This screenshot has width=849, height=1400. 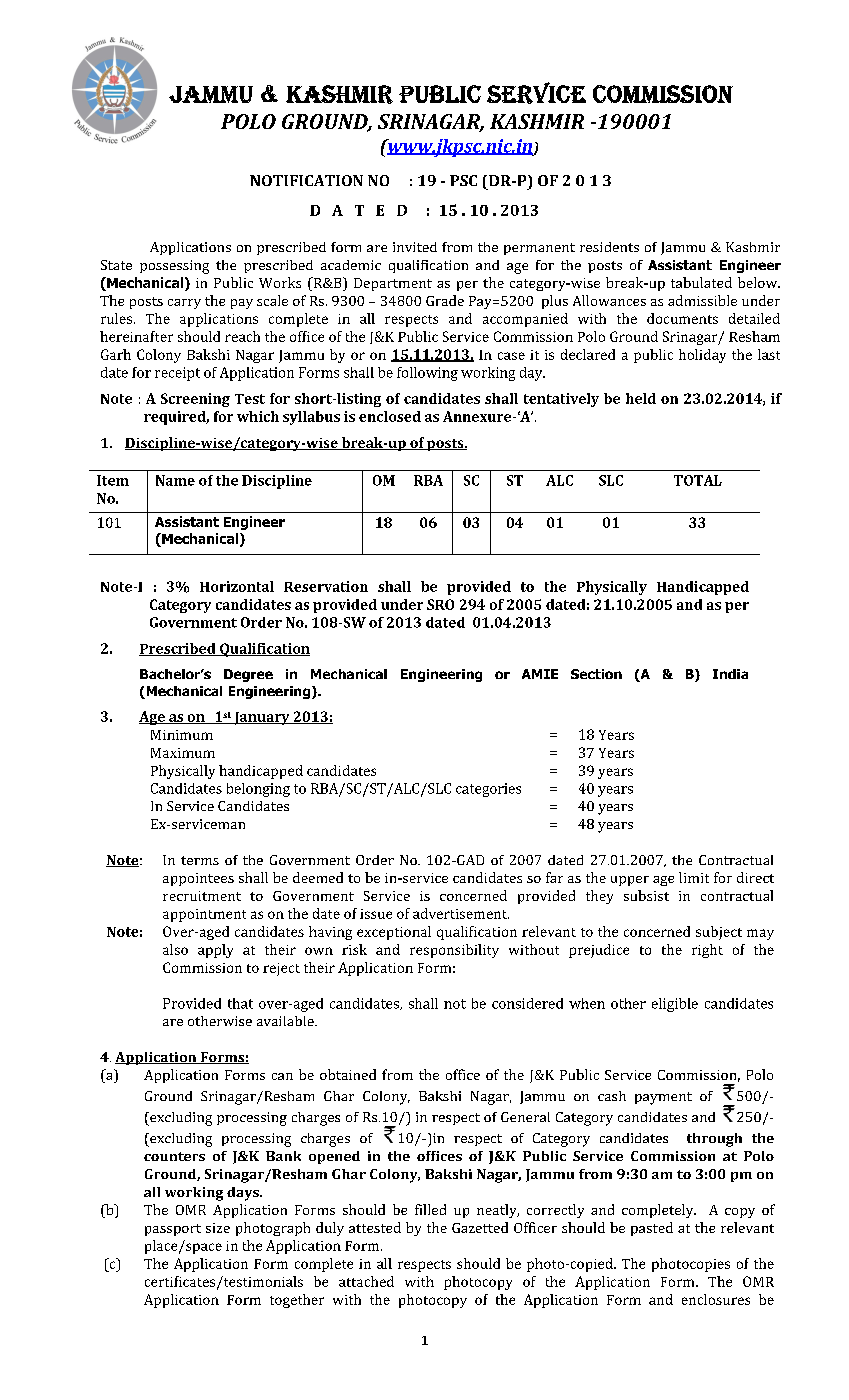 I want to click on invited, so click(x=415, y=247).
